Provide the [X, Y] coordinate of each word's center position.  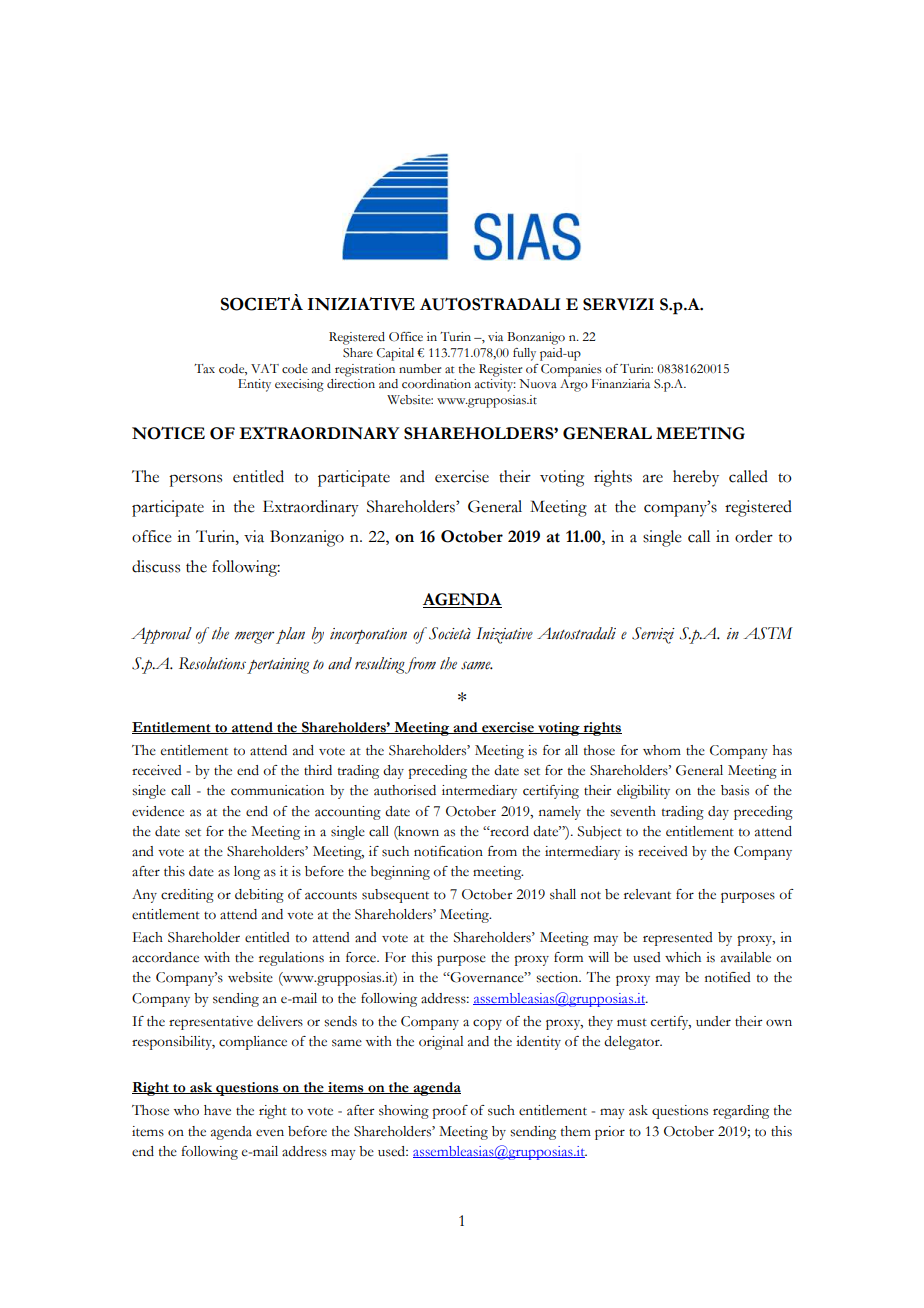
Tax [204, 369]
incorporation [368, 636]
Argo [574, 385]
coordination [436, 384]
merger [254, 637]
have [217, 1110]
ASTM [768, 633]
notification [448, 851]
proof [450, 1112]
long [247, 873]
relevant [647, 894]
